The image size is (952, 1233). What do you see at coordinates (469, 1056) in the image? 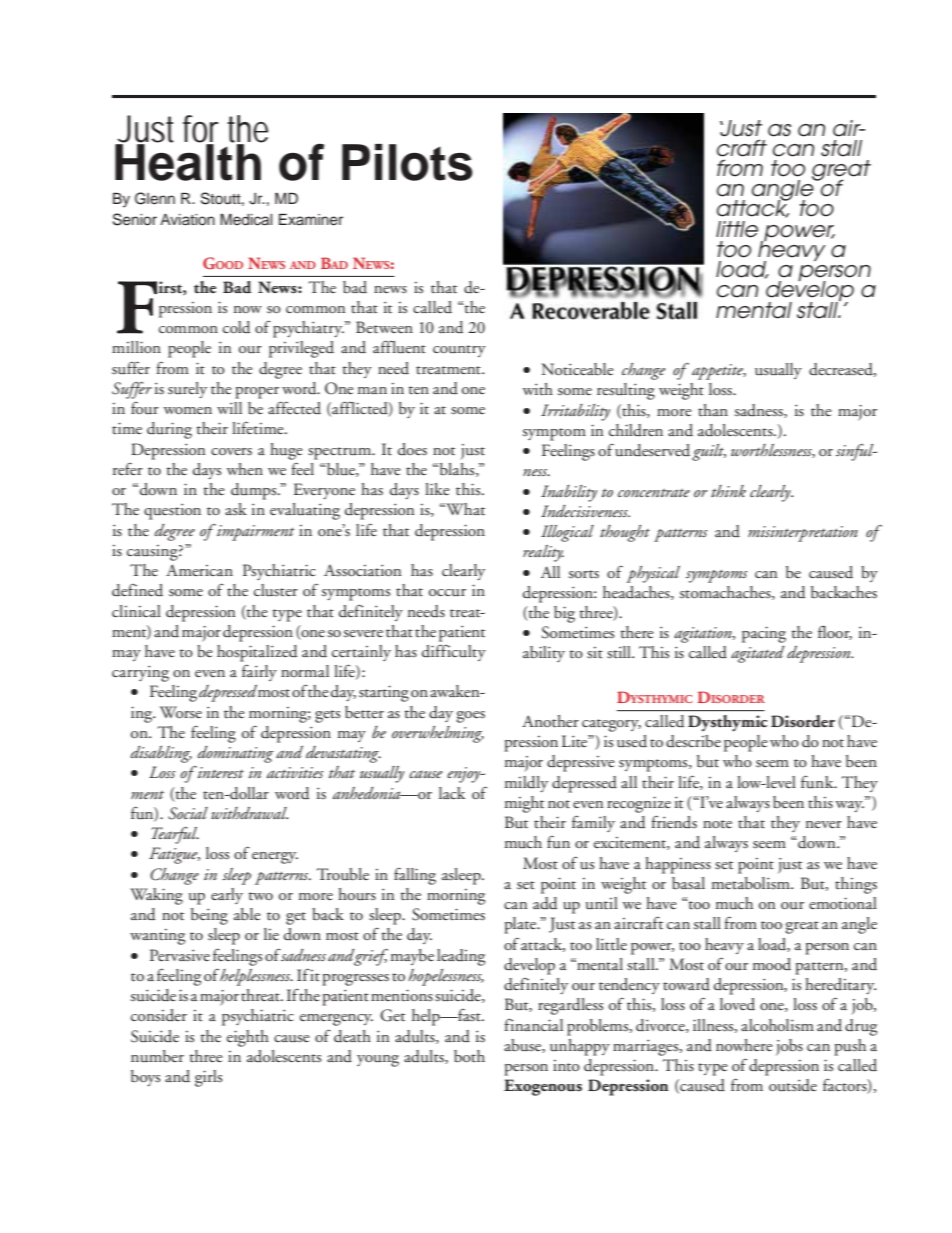
I see `both` at bounding box center [469, 1056].
